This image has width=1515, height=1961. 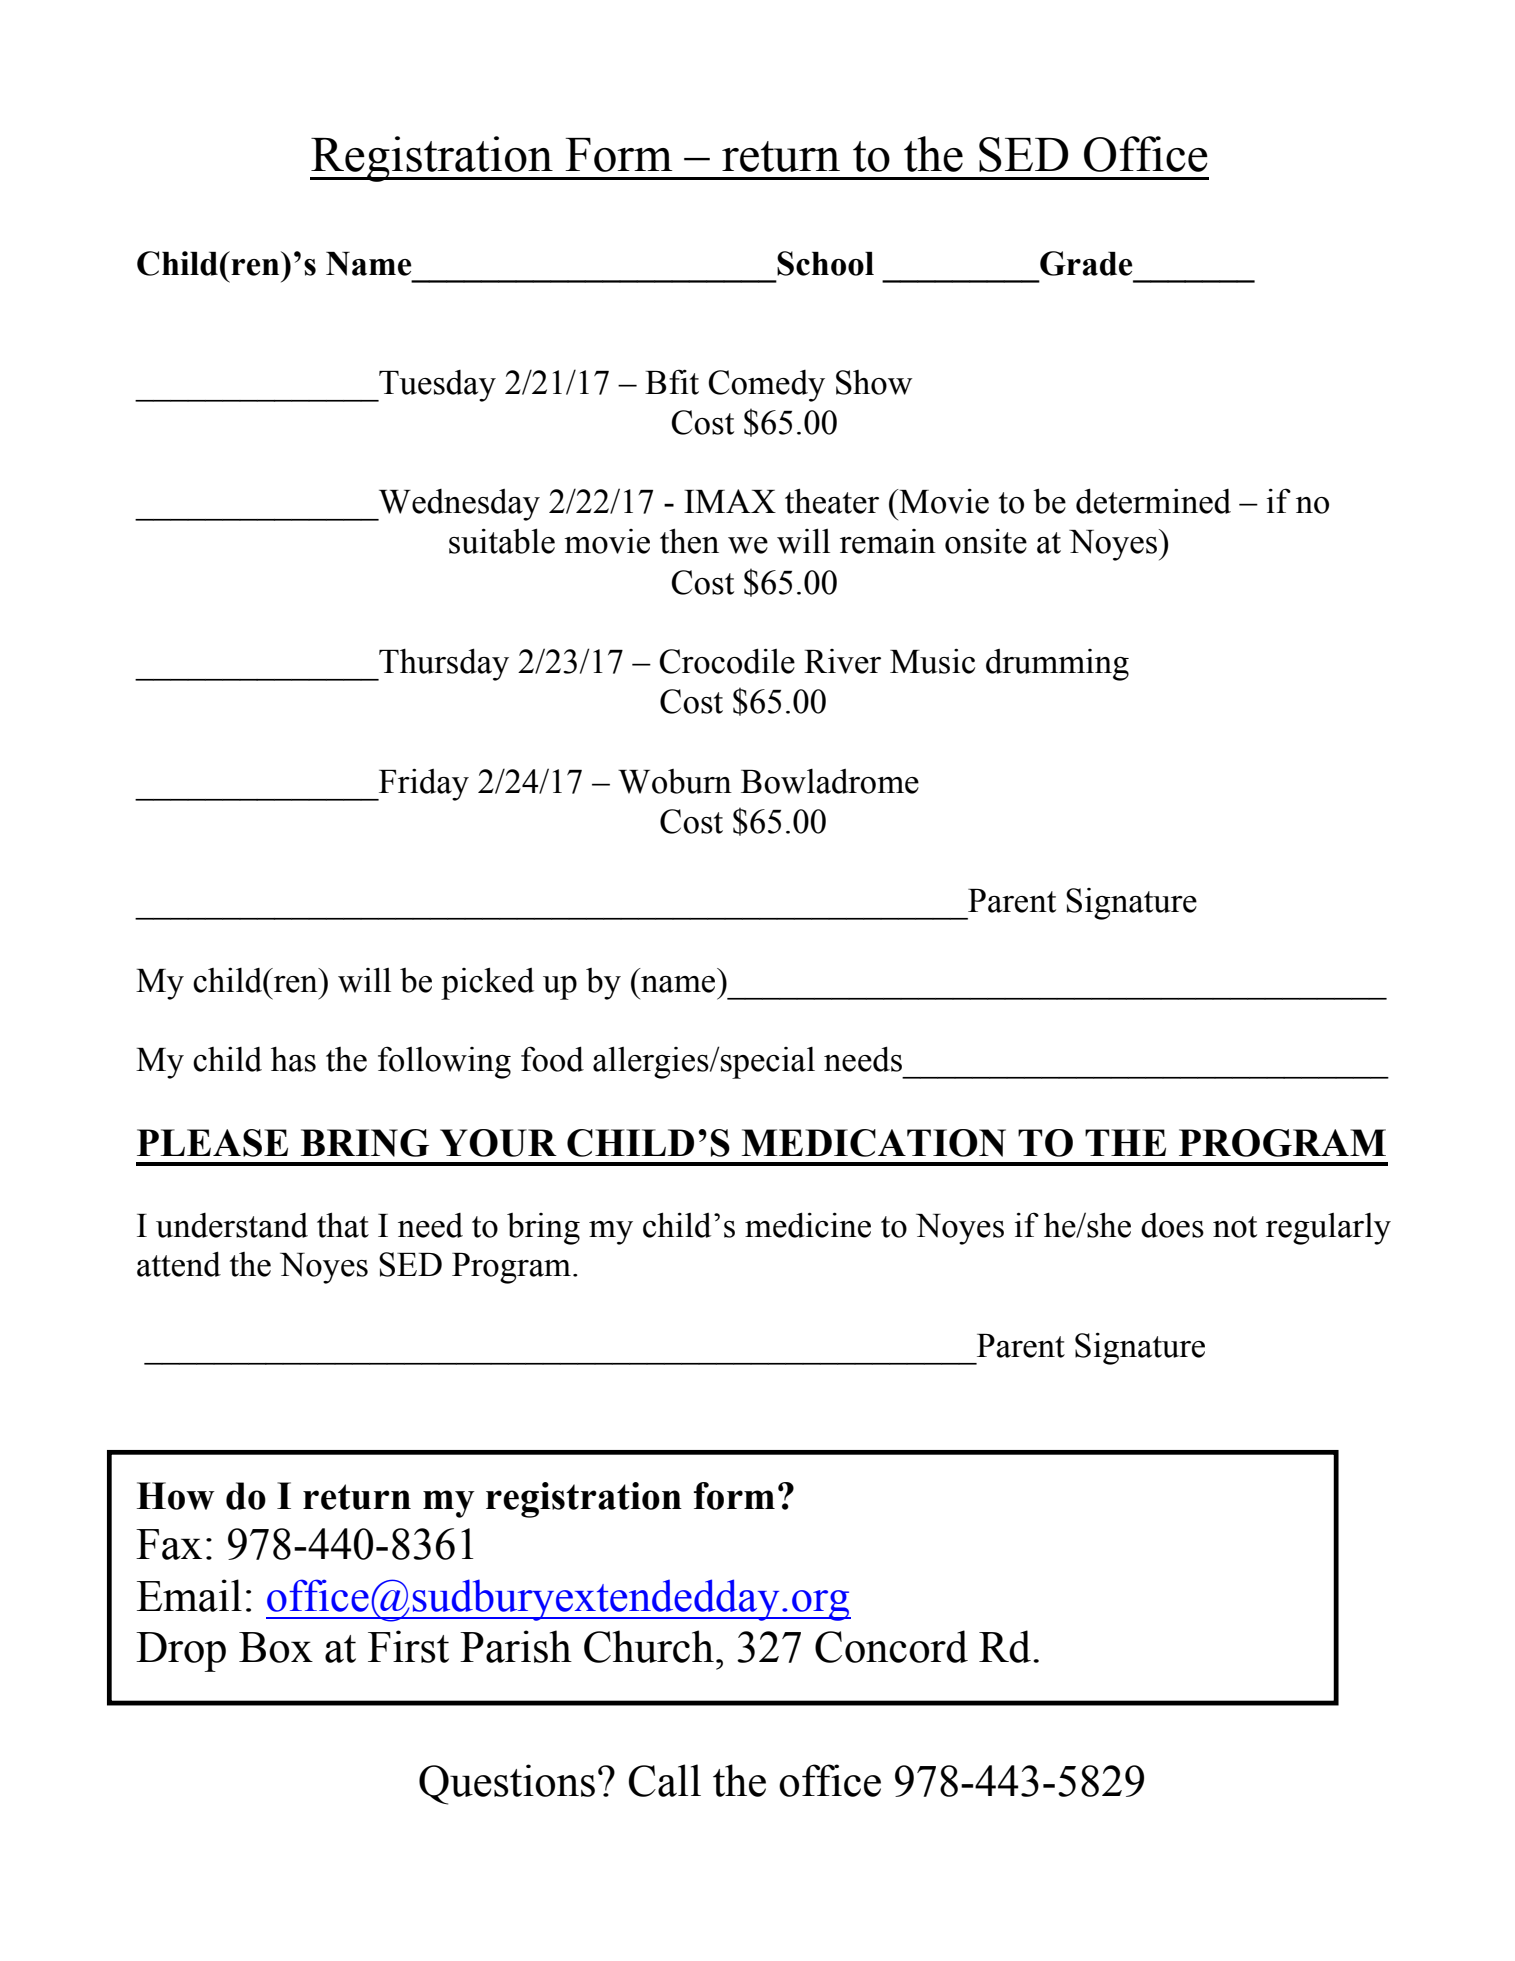 What do you see at coordinates (487, 983) in the image?
I see `picked` at bounding box center [487, 983].
